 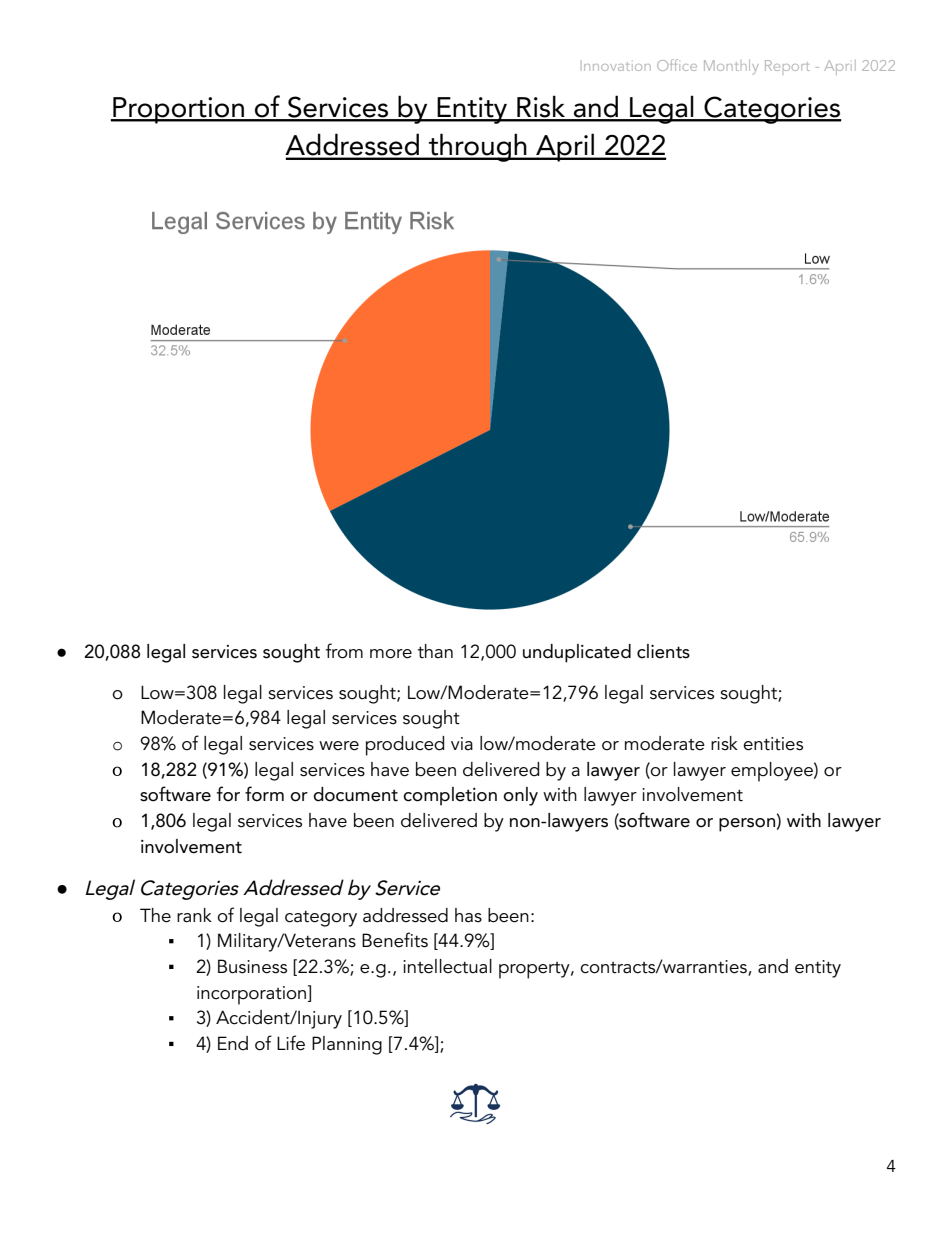 I want to click on Monthly, so click(x=731, y=67).
